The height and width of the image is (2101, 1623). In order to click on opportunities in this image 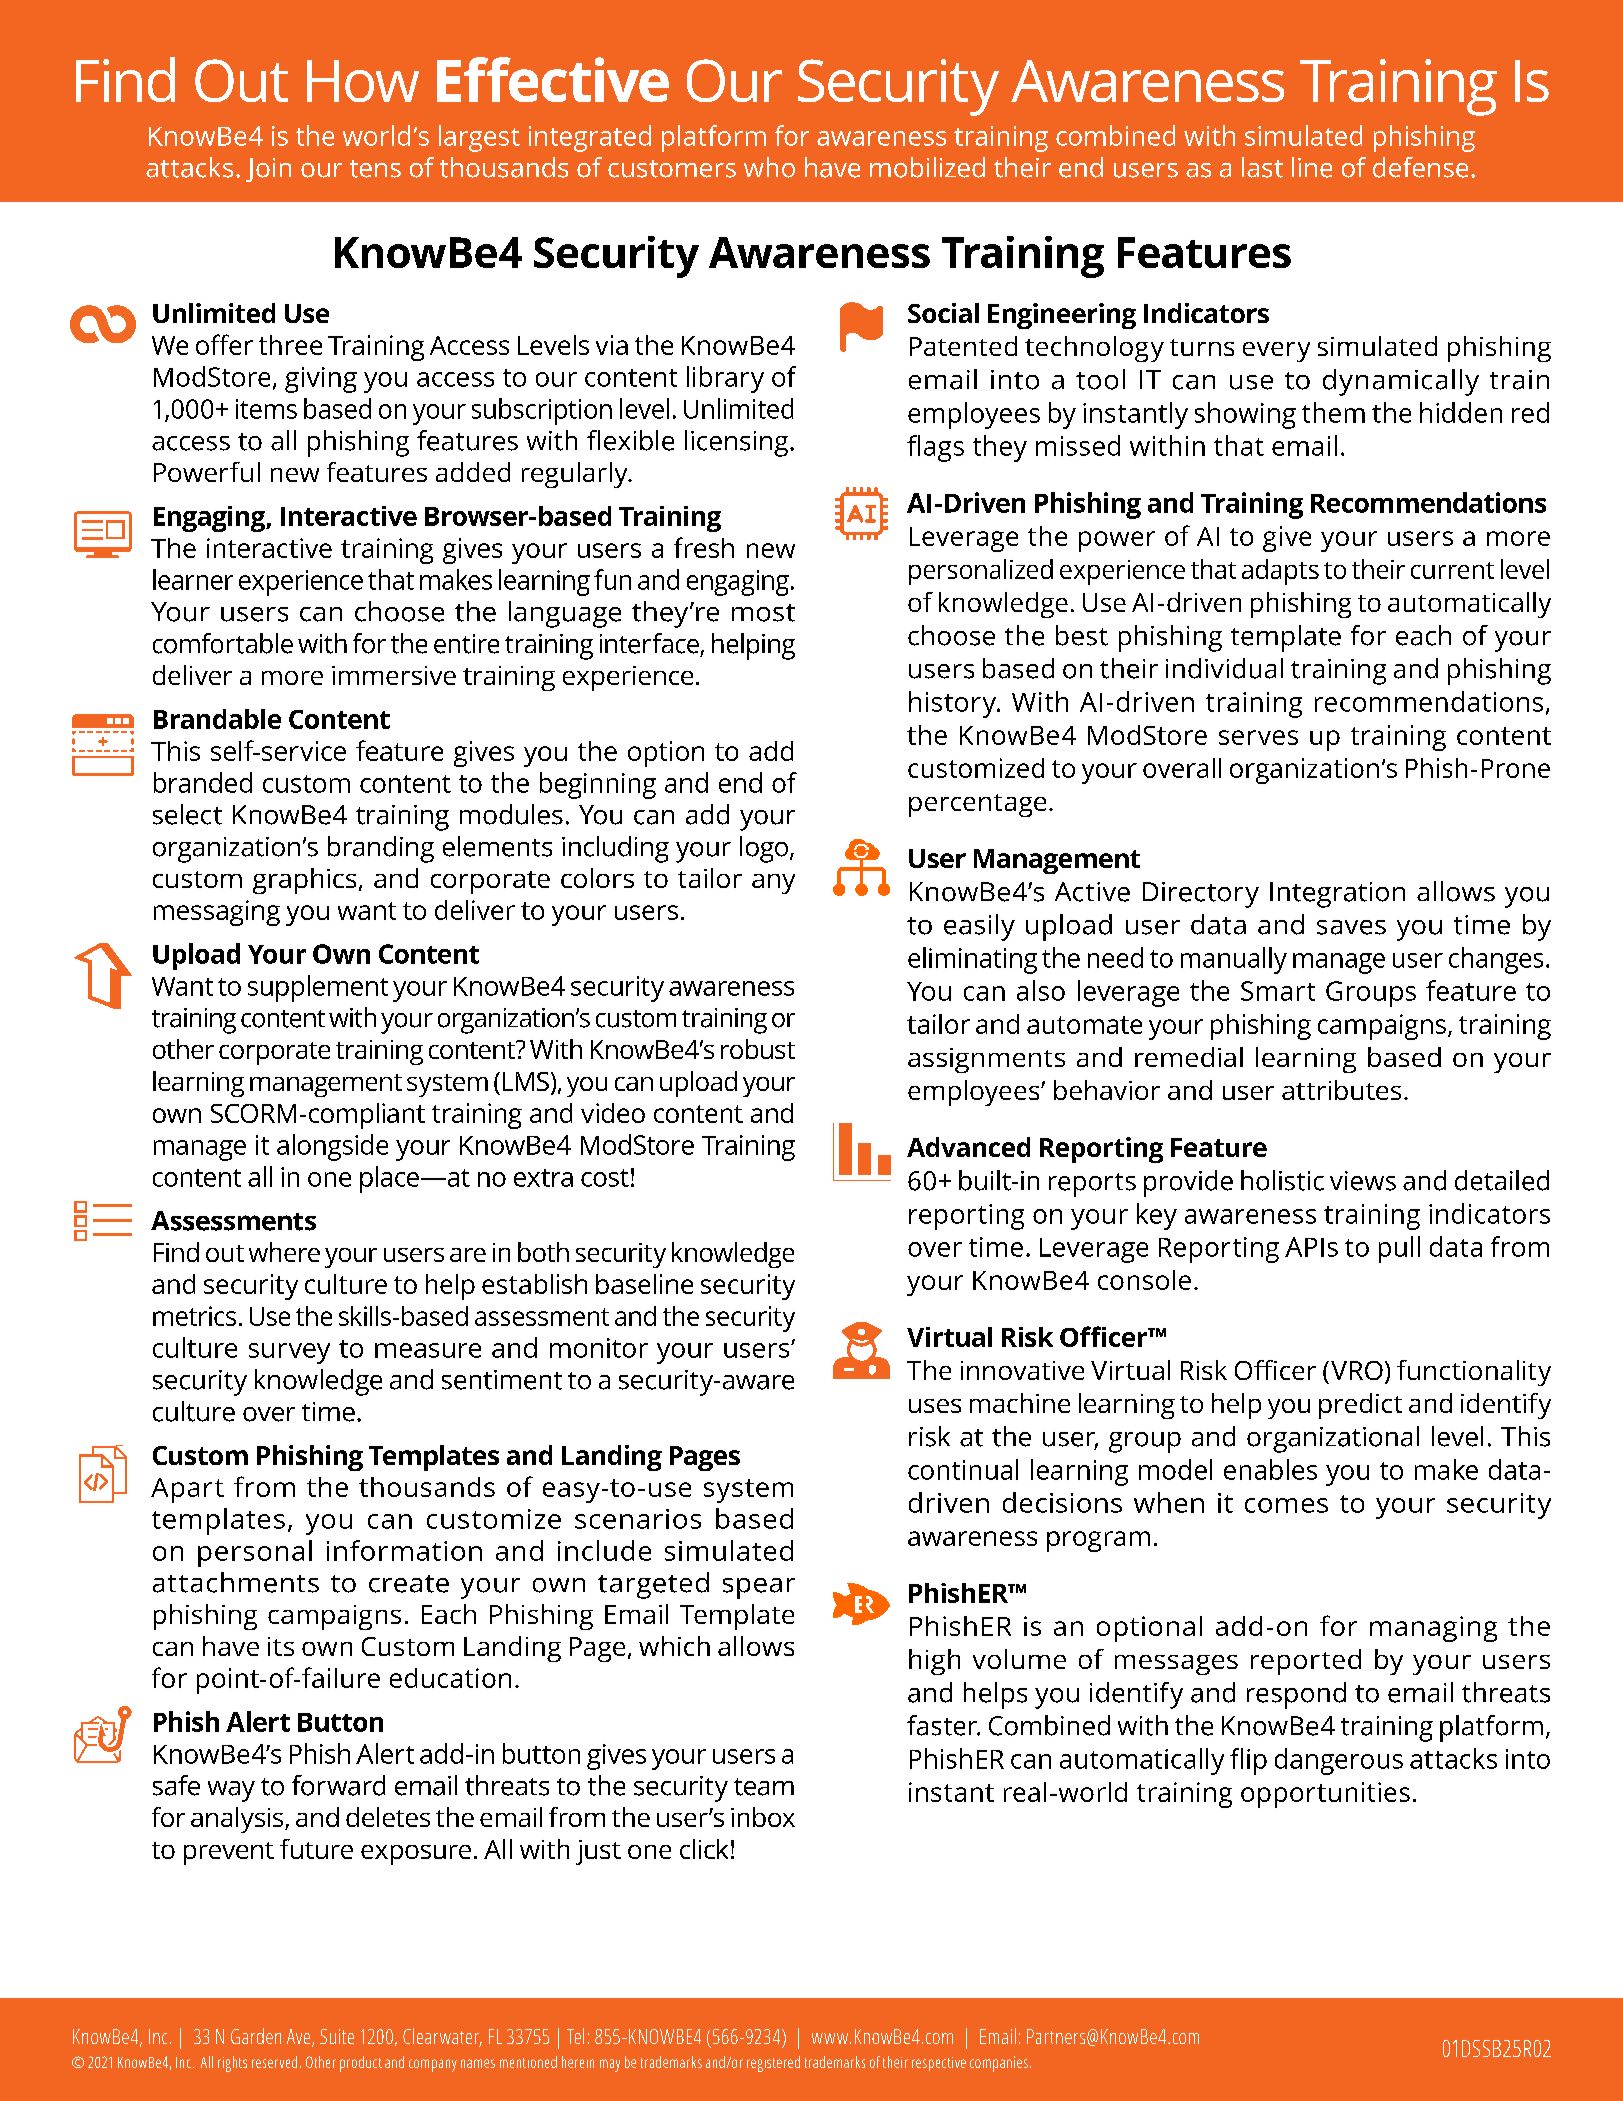, I will do `click(1325, 1795)`.
